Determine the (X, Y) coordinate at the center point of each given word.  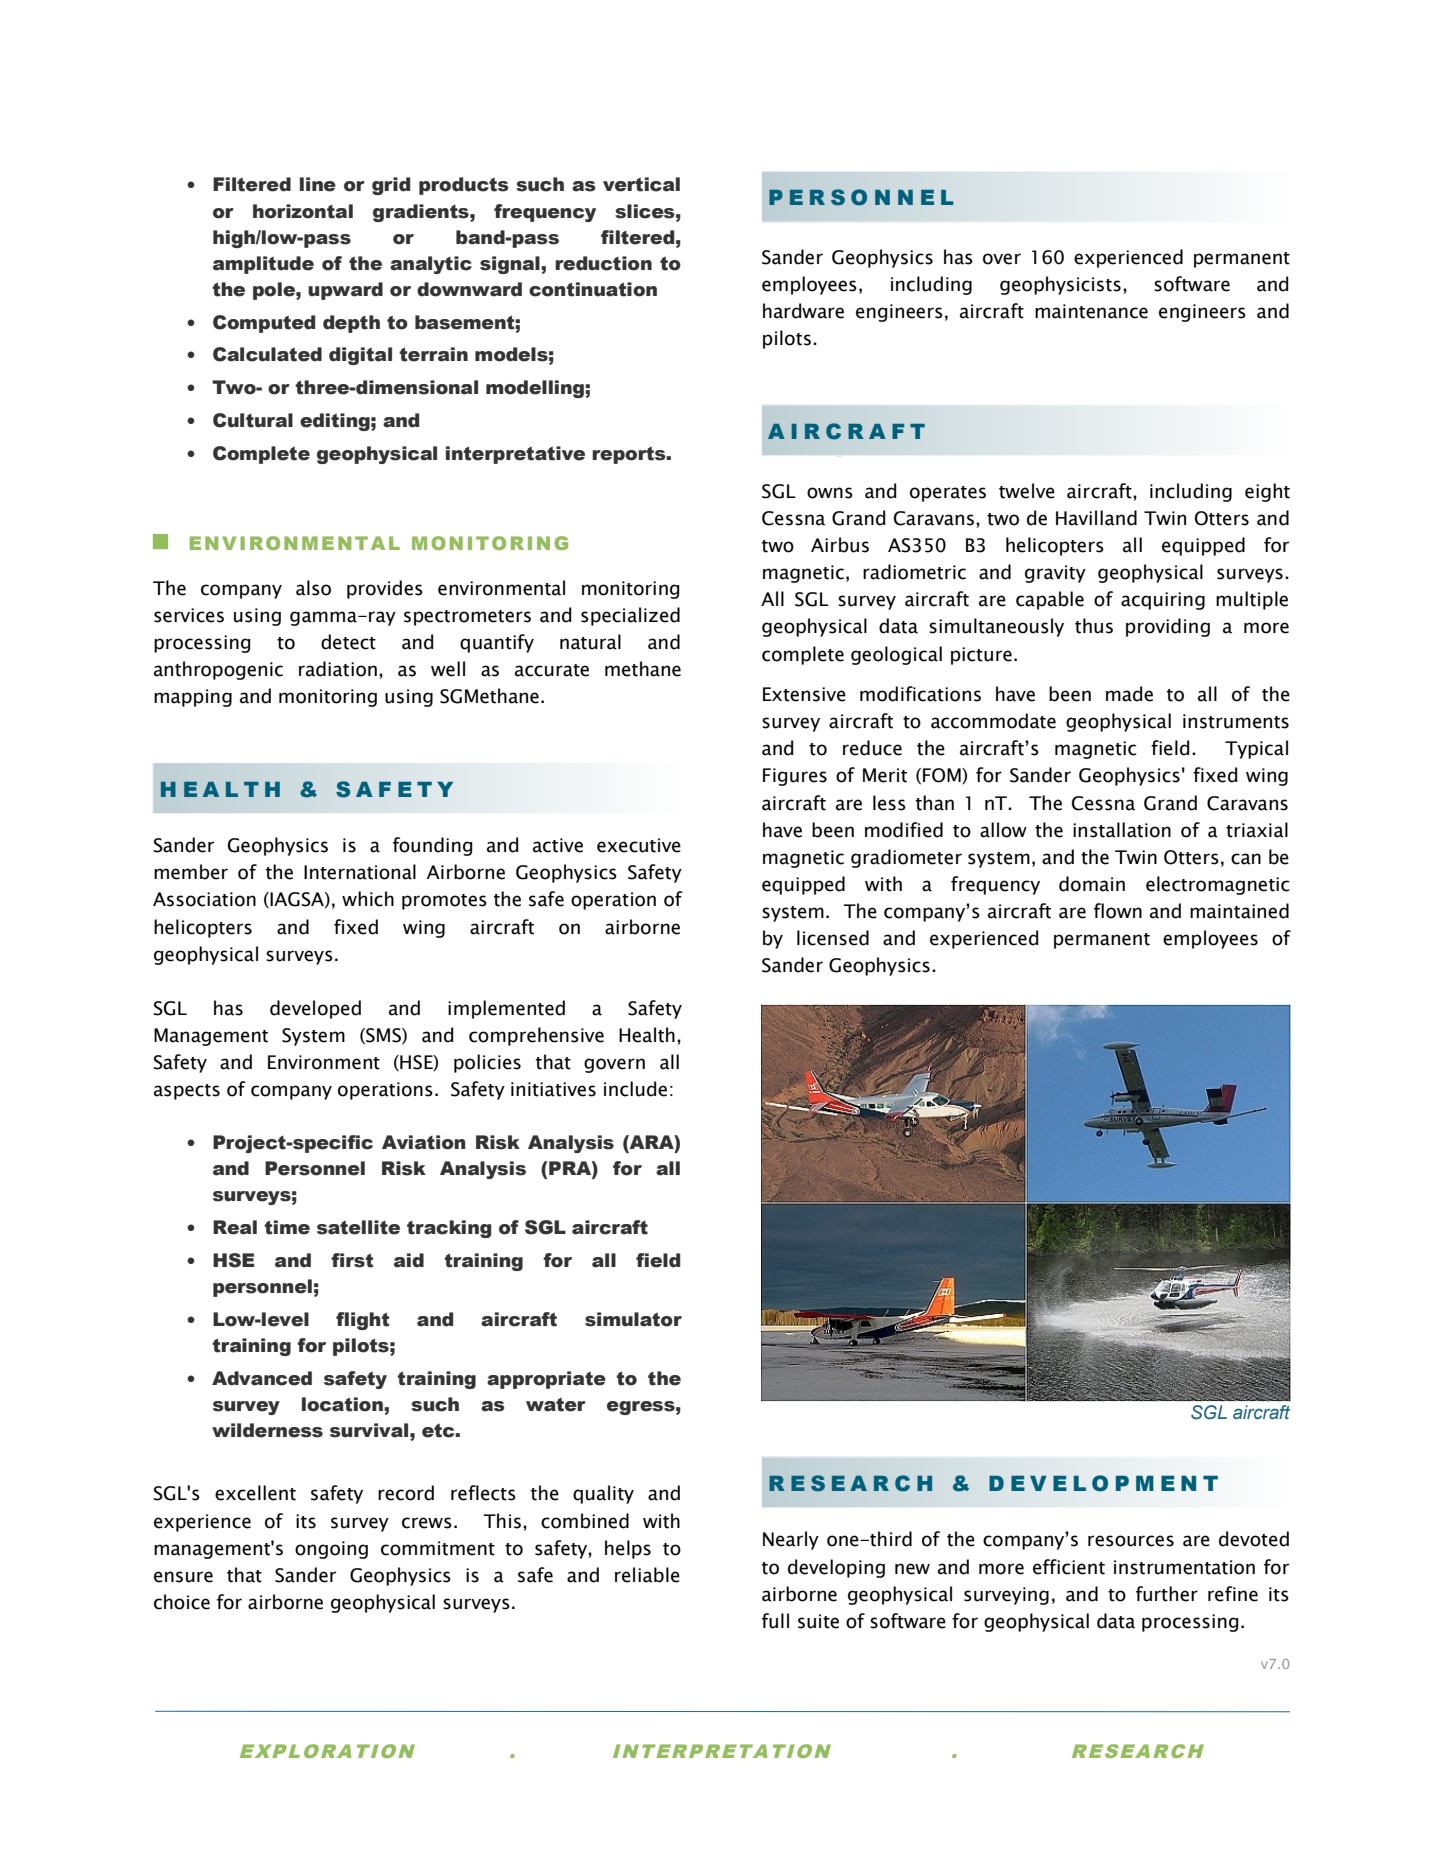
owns (830, 493)
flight (363, 1321)
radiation (338, 669)
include (635, 1089)
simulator (633, 1319)
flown (1118, 911)
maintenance (1091, 311)
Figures (795, 777)
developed (315, 1009)
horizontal (303, 211)
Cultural (253, 420)
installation (1122, 830)
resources (1131, 1541)
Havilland (1096, 518)
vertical (641, 184)
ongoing (331, 1550)
